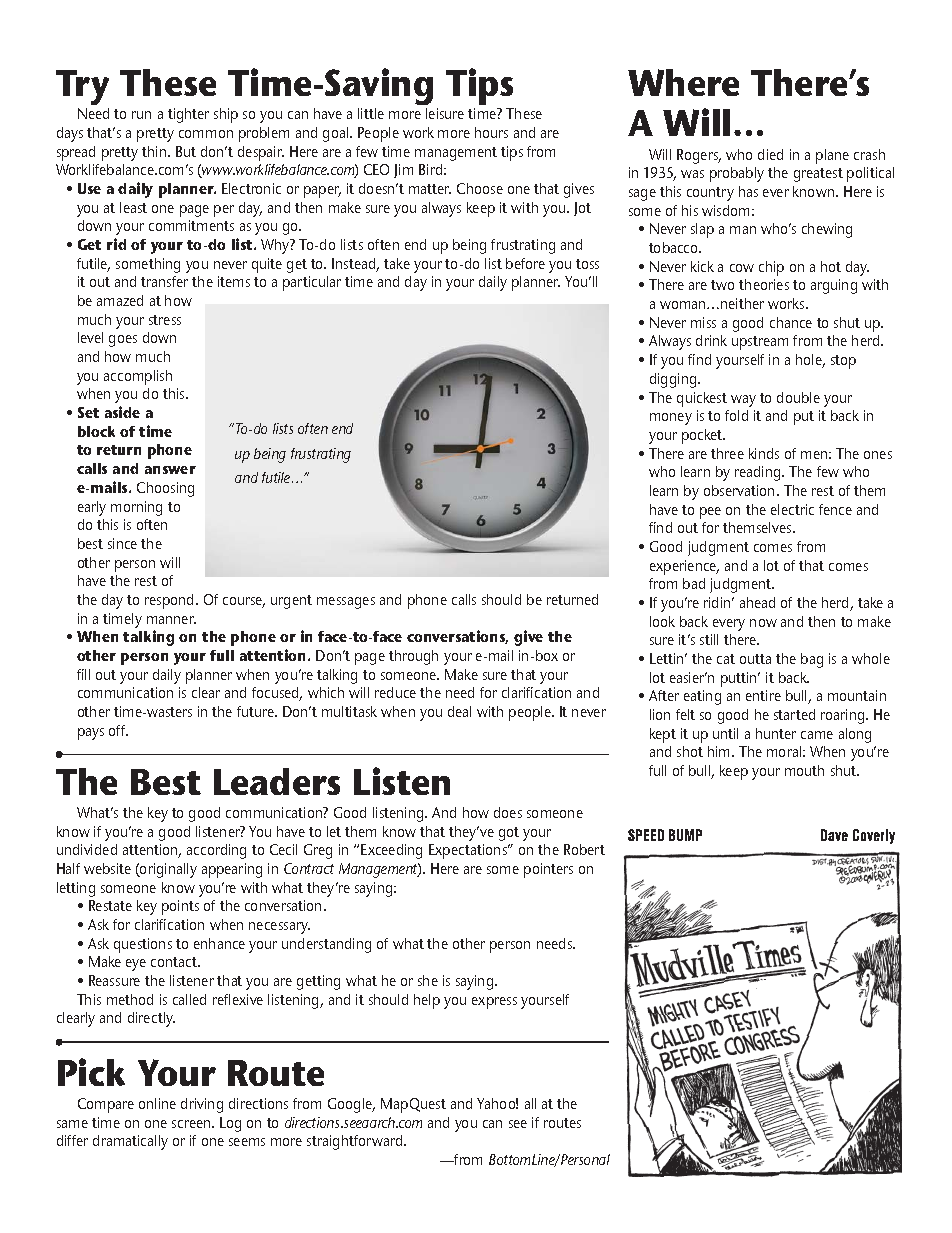  Describe the element at coordinates (757, 602) in the page. I see `ahead` at that location.
